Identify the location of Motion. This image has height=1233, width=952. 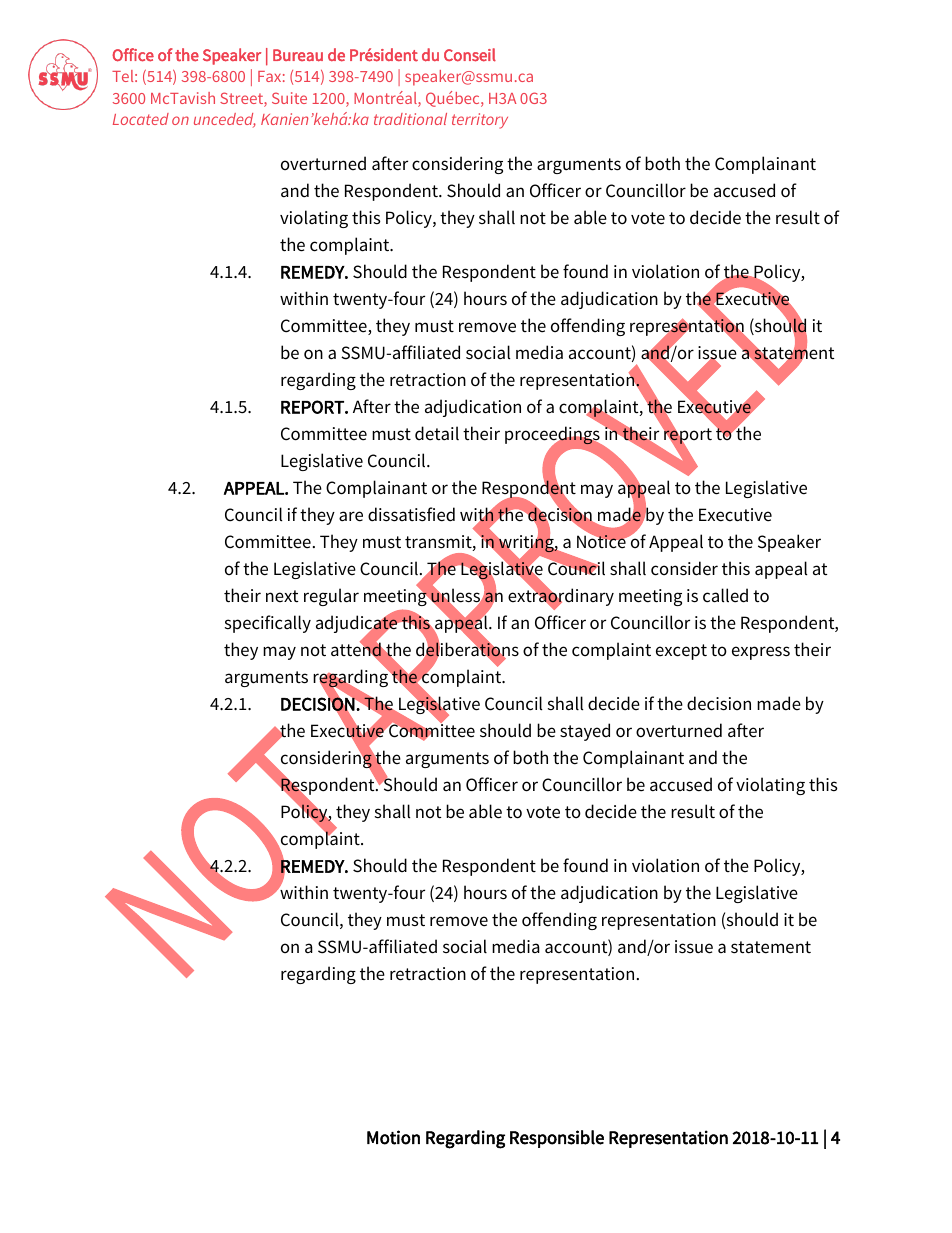
(393, 1137).
